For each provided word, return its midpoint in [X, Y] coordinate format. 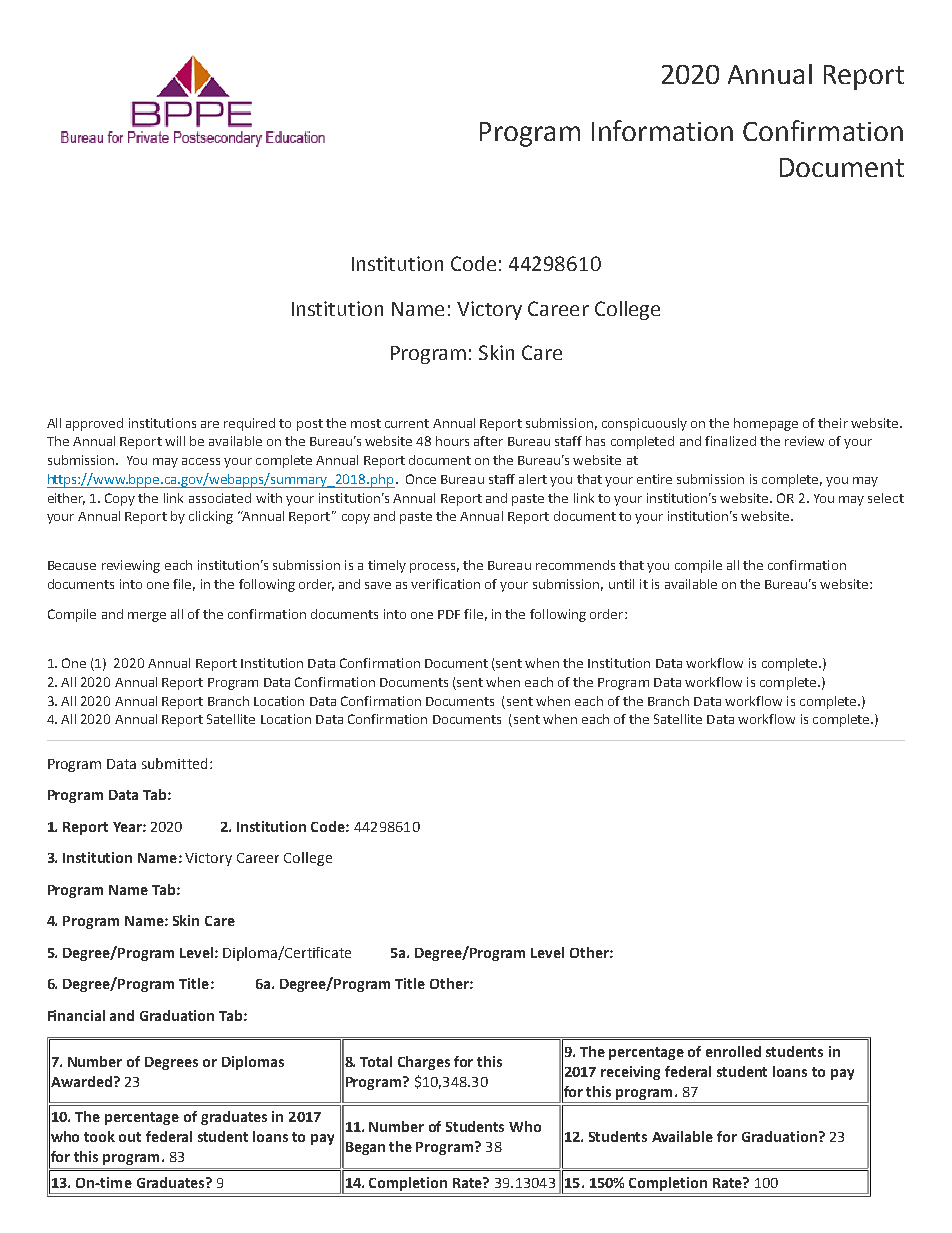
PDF [449, 614]
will [175, 441]
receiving [630, 1073]
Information [662, 130]
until [621, 584]
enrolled [733, 1051]
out [130, 1137]
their [833, 423]
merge [147, 617]
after [488, 441]
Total [376, 1061]
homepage [766, 424]
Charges [424, 1063]
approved [94, 424]
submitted [174, 763]
